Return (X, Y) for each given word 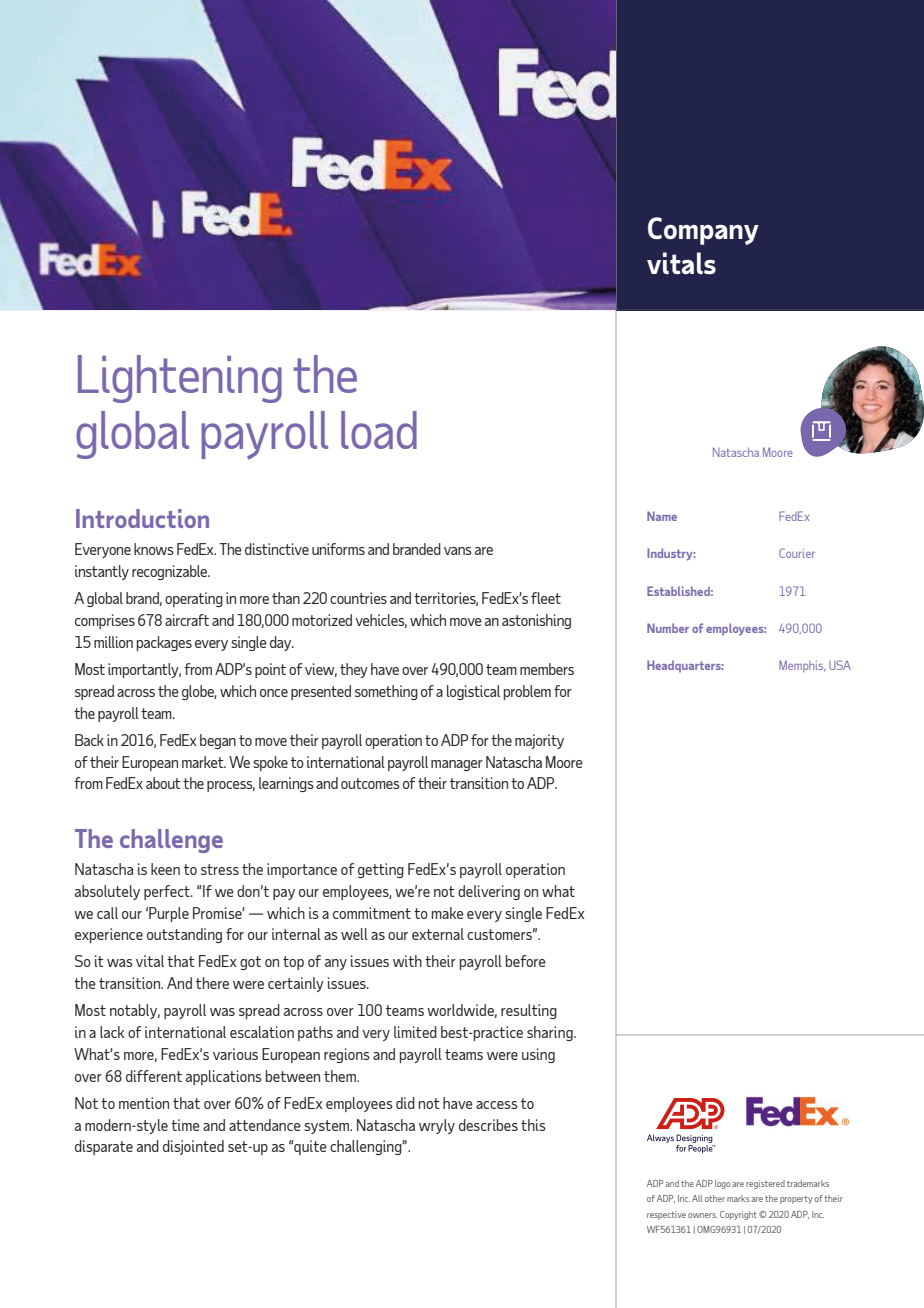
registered (765, 1184)
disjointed (193, 1147)
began (218, 741)
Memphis (802, 666)
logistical (473, 692)
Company (703, 231)
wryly (437, 1126)
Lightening (180, 379)
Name (662, 516)
